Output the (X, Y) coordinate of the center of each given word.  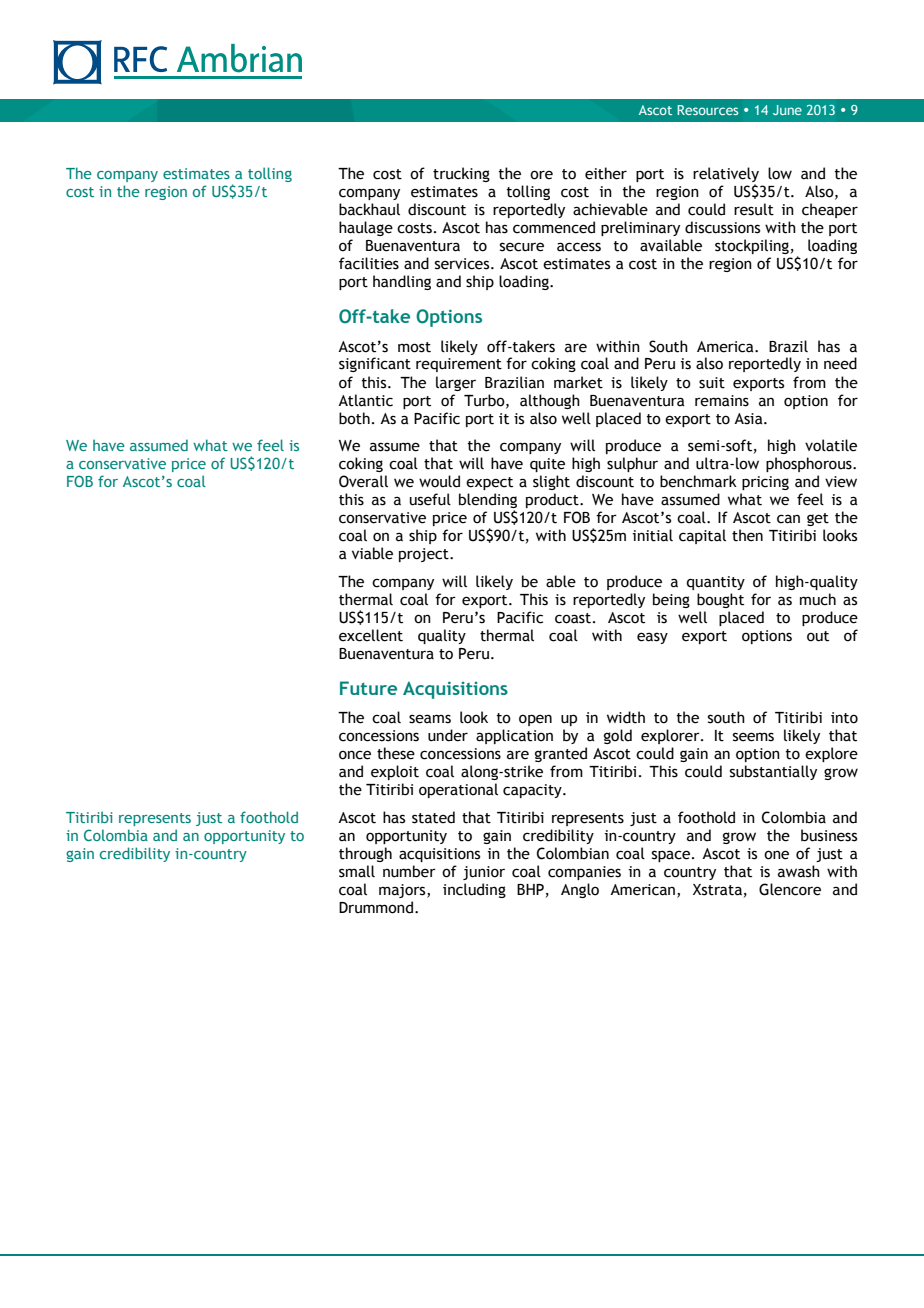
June (787, 110)
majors (403, 891)
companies (584, 873)
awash (799, 871)
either (606, 173)
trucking (461, 174)
